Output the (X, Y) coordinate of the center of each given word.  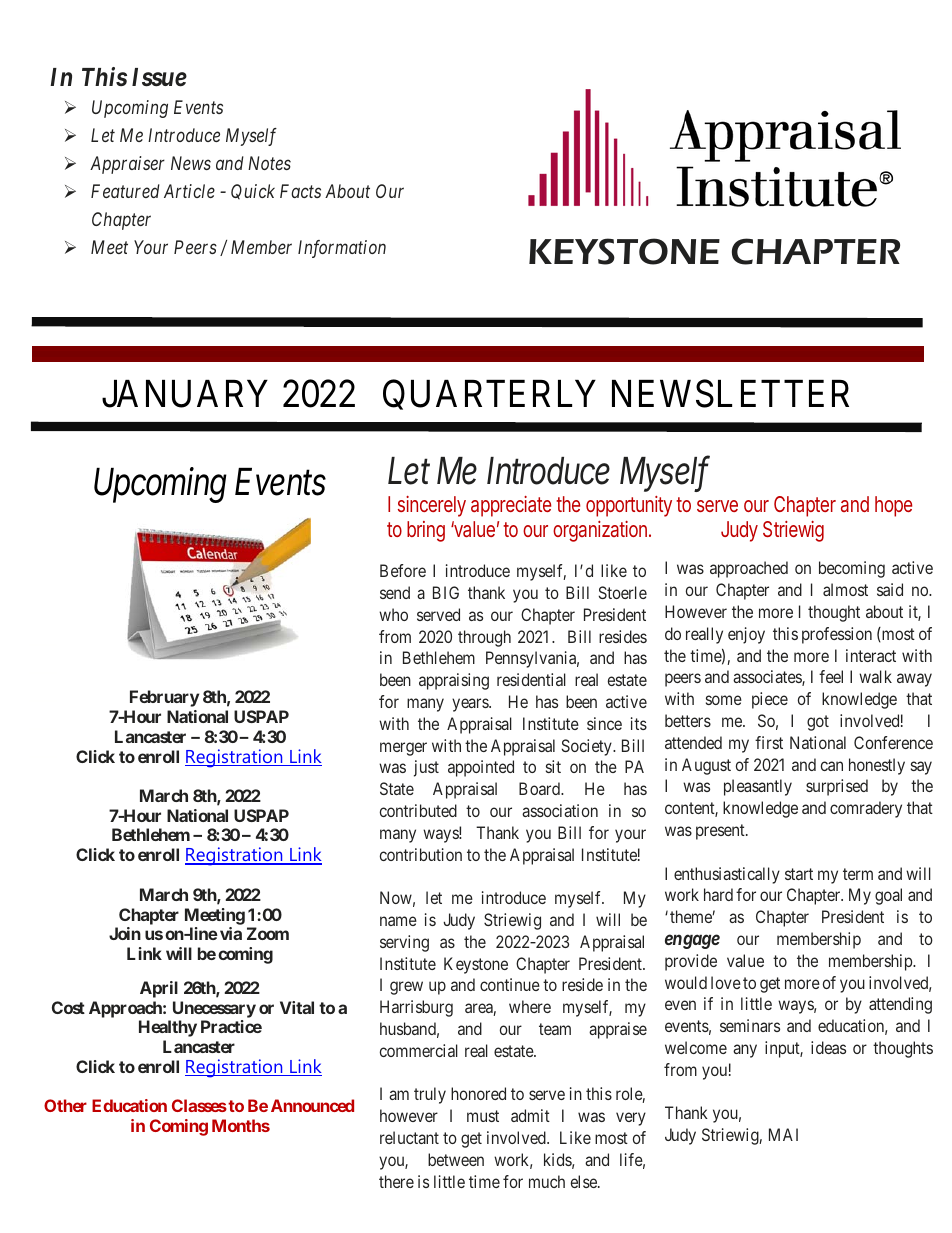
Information (342, 249)
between (456, 1159)
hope (893, 506)
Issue (159, 77)
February (164, 698)
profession (837, 635)
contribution (421, 854)
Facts (300, 191)
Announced (312, 1105)
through (484, 638)
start (799, 874)
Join (125, 933)
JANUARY (185, 394)
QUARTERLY (489, 395)
